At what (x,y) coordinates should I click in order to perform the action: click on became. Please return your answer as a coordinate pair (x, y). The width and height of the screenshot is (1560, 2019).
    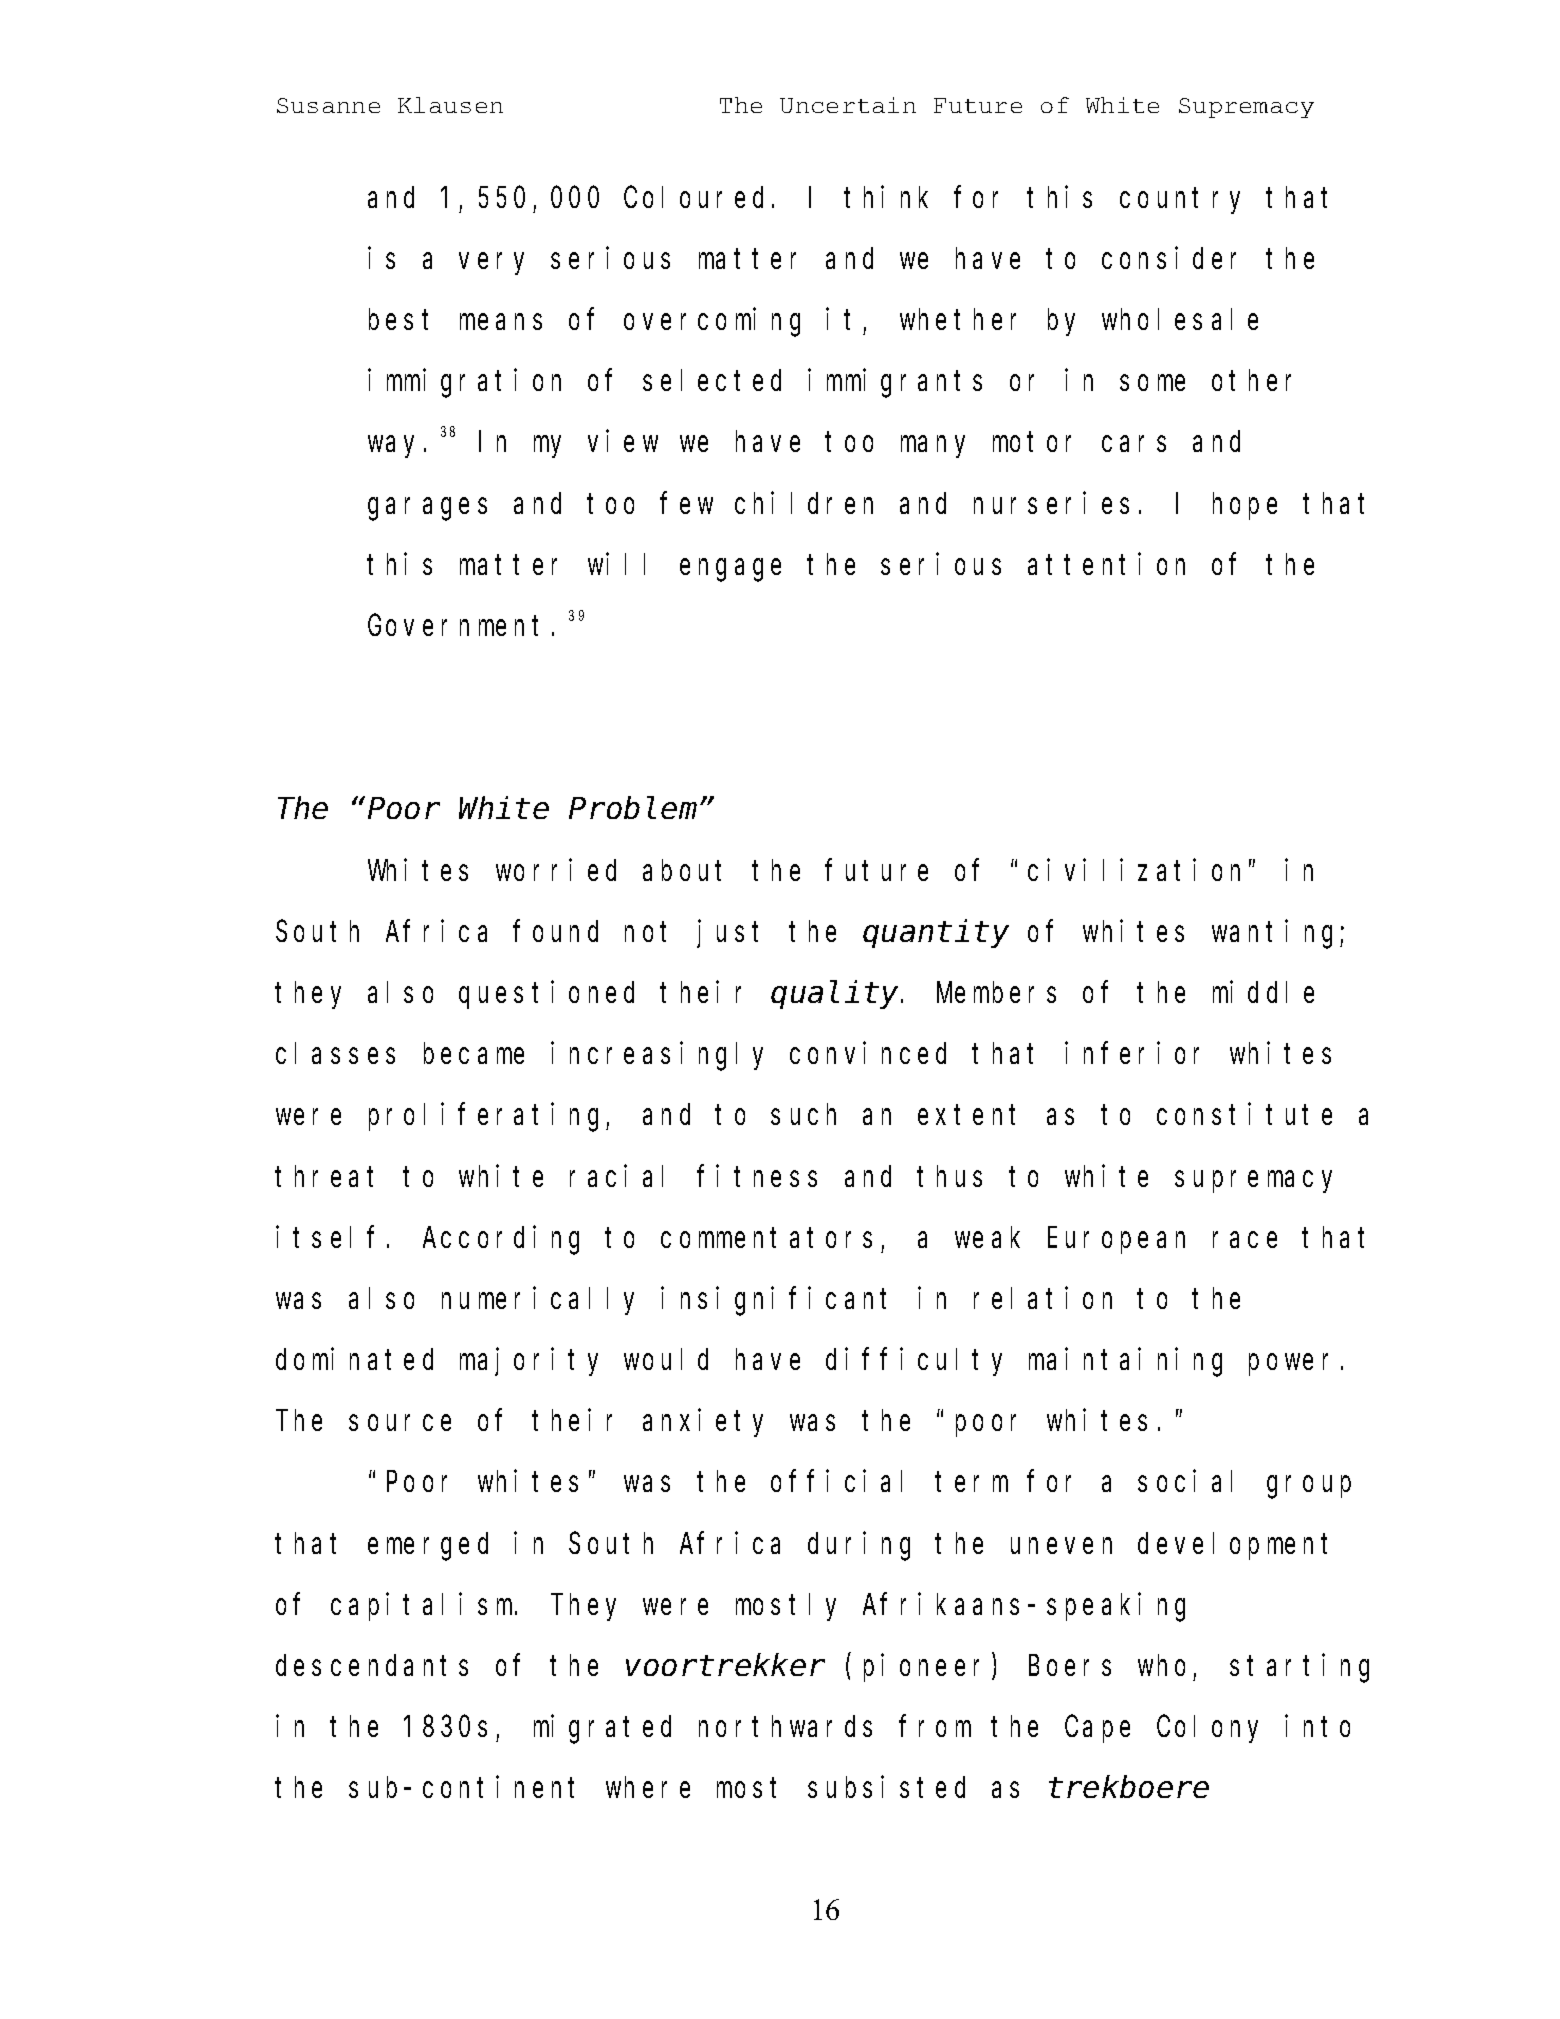
    Looking at the image, I should click on (474, 1053).
